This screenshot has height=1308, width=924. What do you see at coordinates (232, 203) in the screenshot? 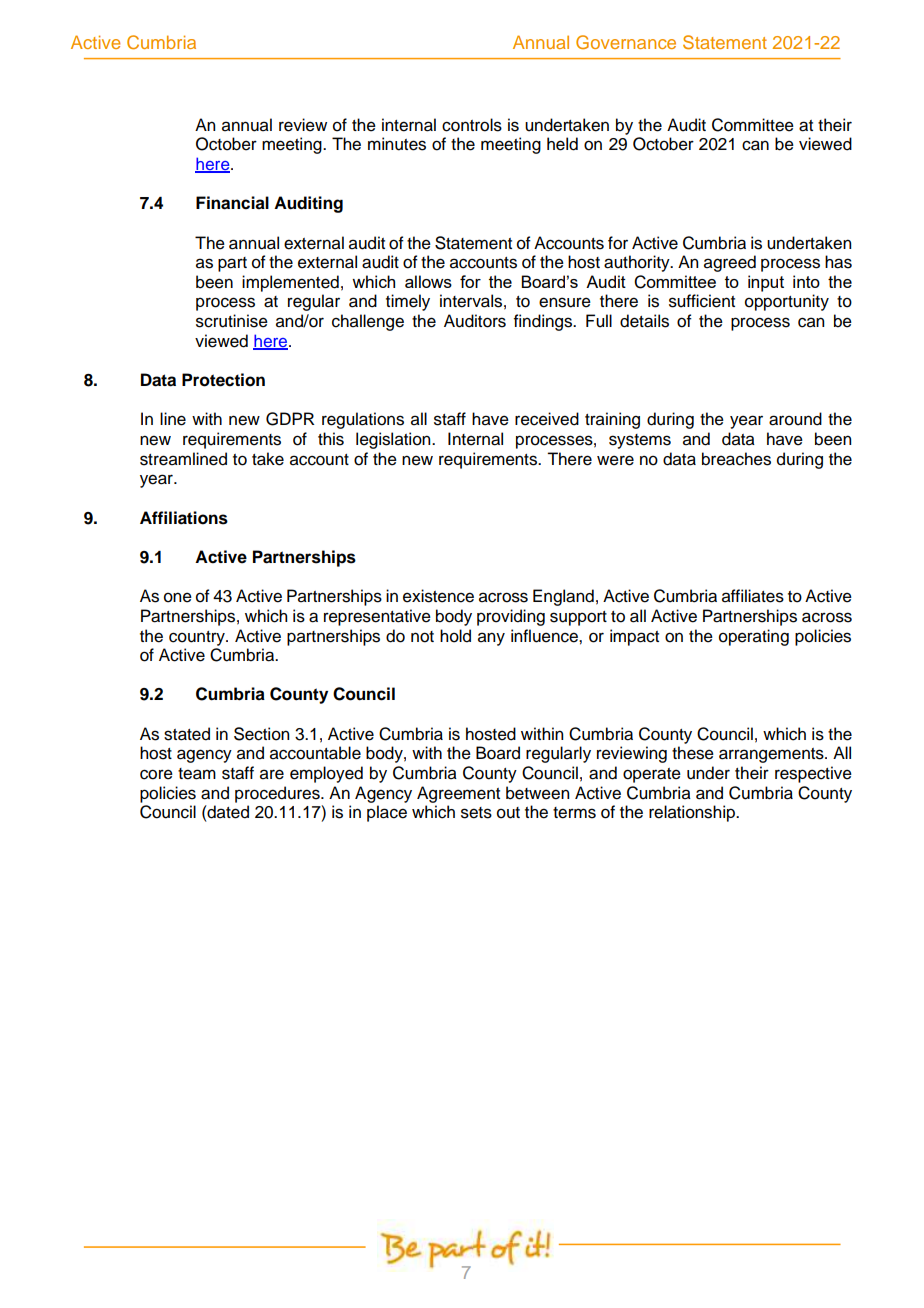
I see `Financial` at bounding box center [232, 203].
